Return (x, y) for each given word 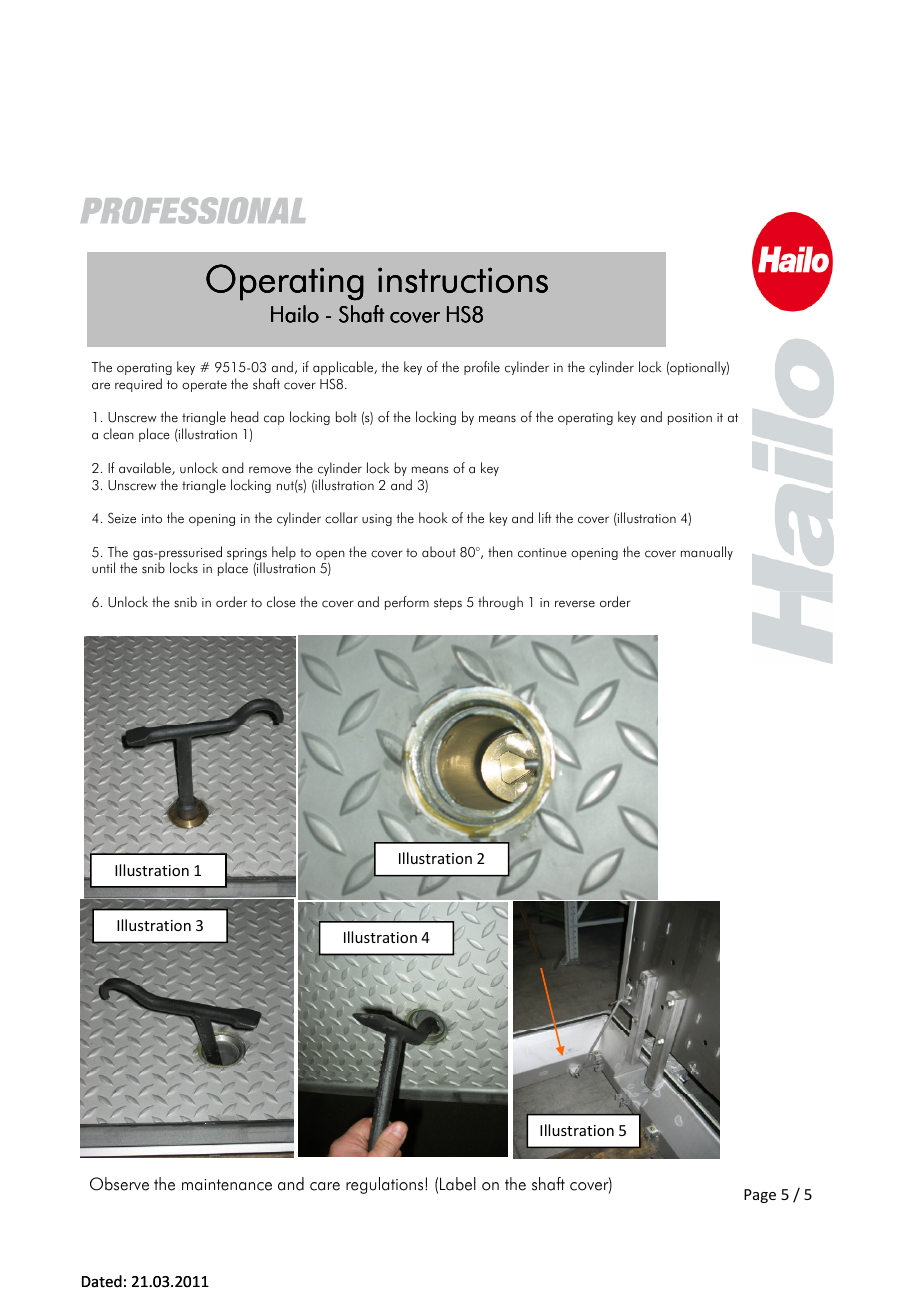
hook (433, 518)
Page (760, 1196)
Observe (119, 1184)
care (325, 1186)
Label (458, 1184)
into (152, 518)
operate (204, 386)
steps (448, 604)
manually (707, 553)
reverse (575, 604)
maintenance (227, 1185)
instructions (463, 280)
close (281, 602)
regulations (386, 1185)
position (690, 419)
